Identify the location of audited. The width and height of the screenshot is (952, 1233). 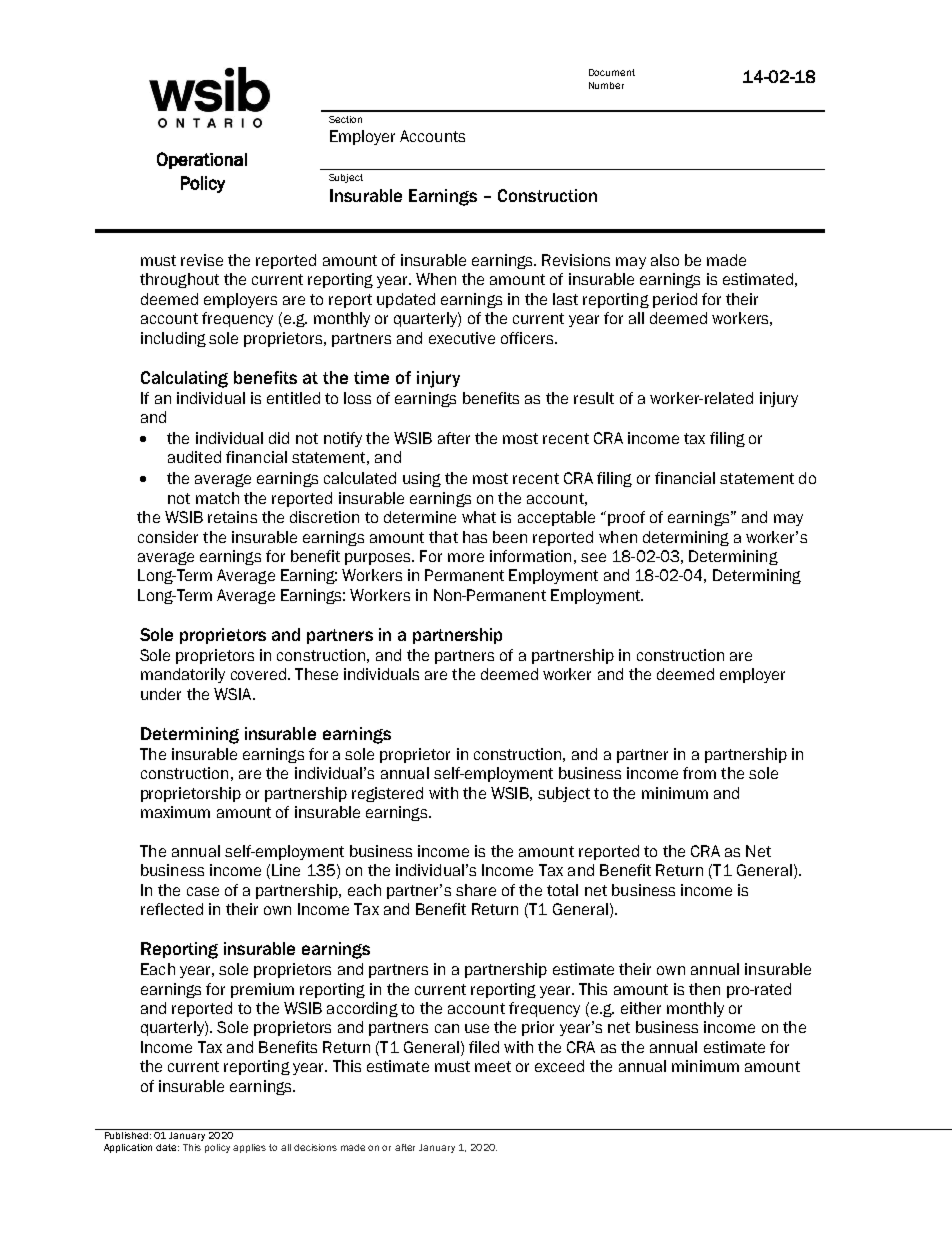
(194, 457).
